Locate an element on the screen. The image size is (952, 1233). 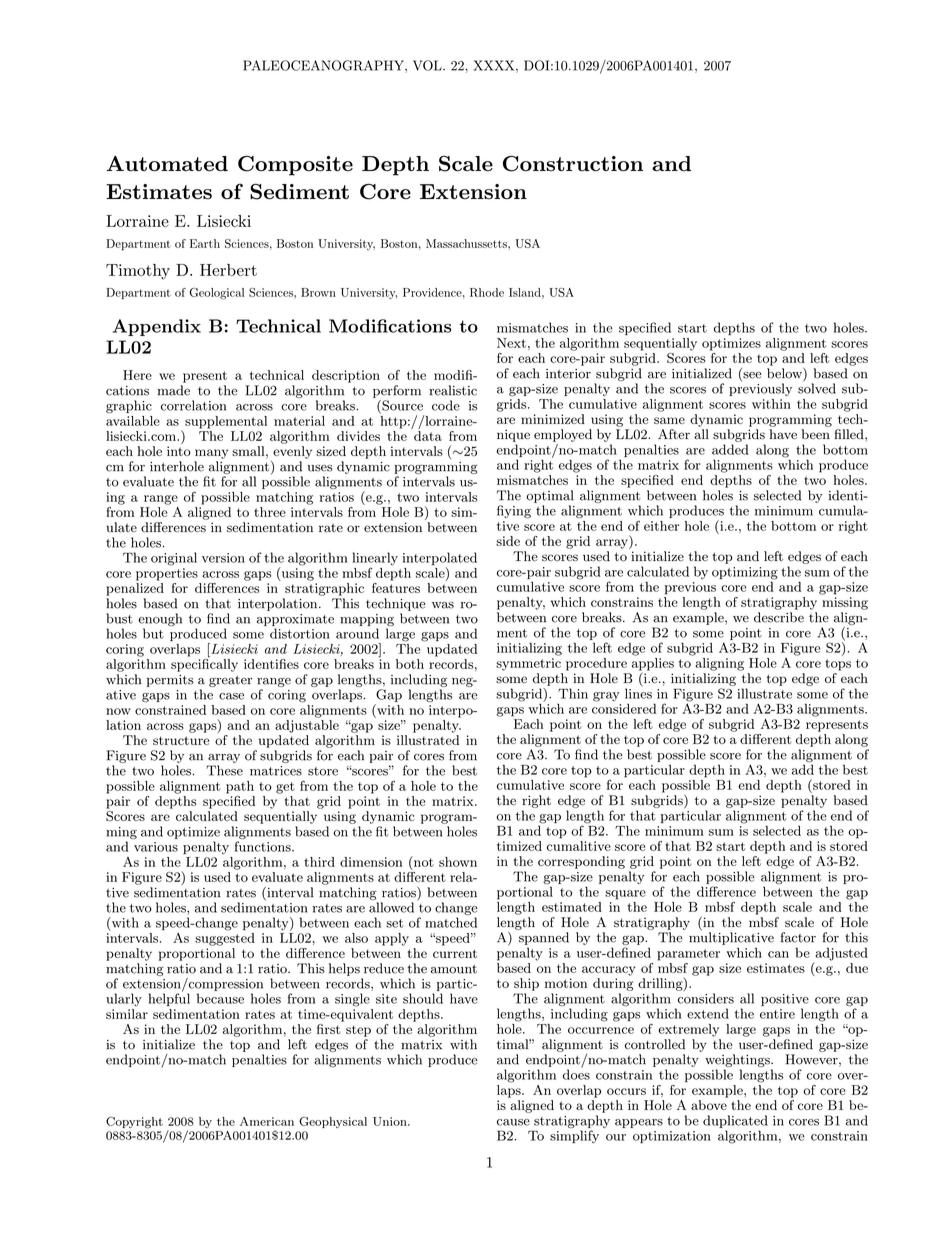
XXXX is located at coordinates (495, 66).
